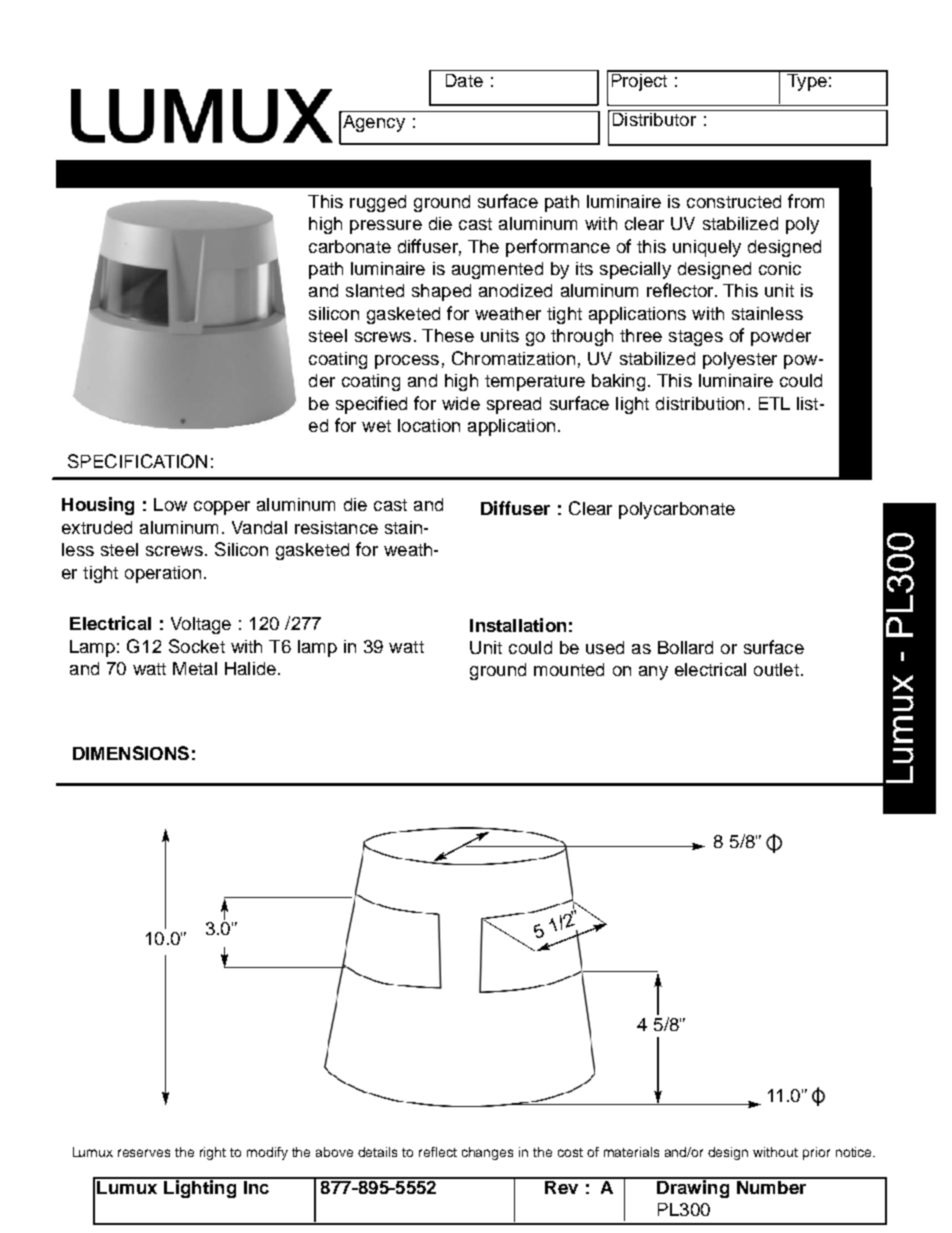  I want to click on powder, so click(781, 337).
